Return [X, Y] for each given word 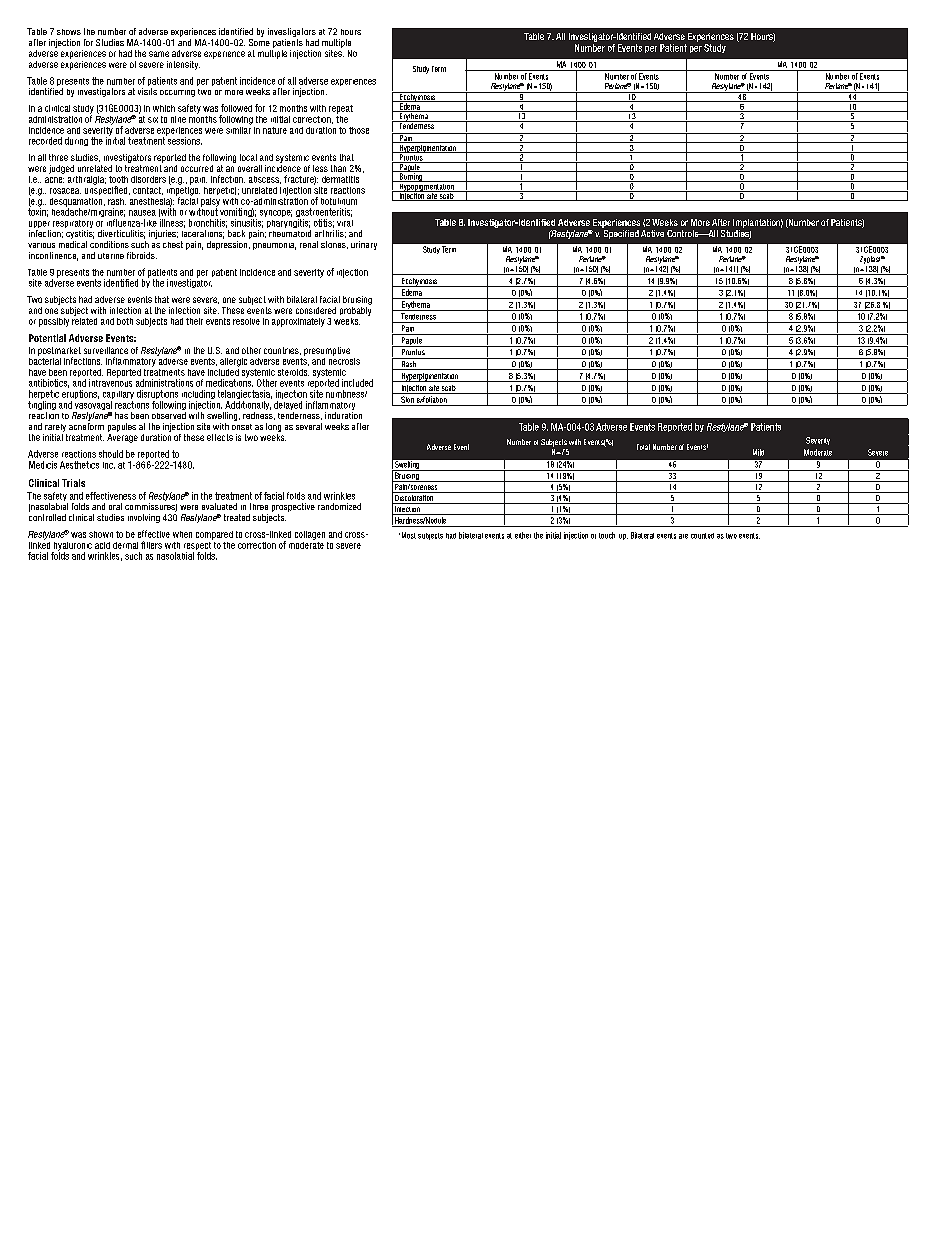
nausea [142, 213]
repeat [341, 109]
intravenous [110, 382]
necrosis [344, 360]
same [159, 54]
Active [652, 233]
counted [702, 536]
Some [259, 41]
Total [643, 447]
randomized [339, 506]
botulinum [339, 201]
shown [101, 534]
